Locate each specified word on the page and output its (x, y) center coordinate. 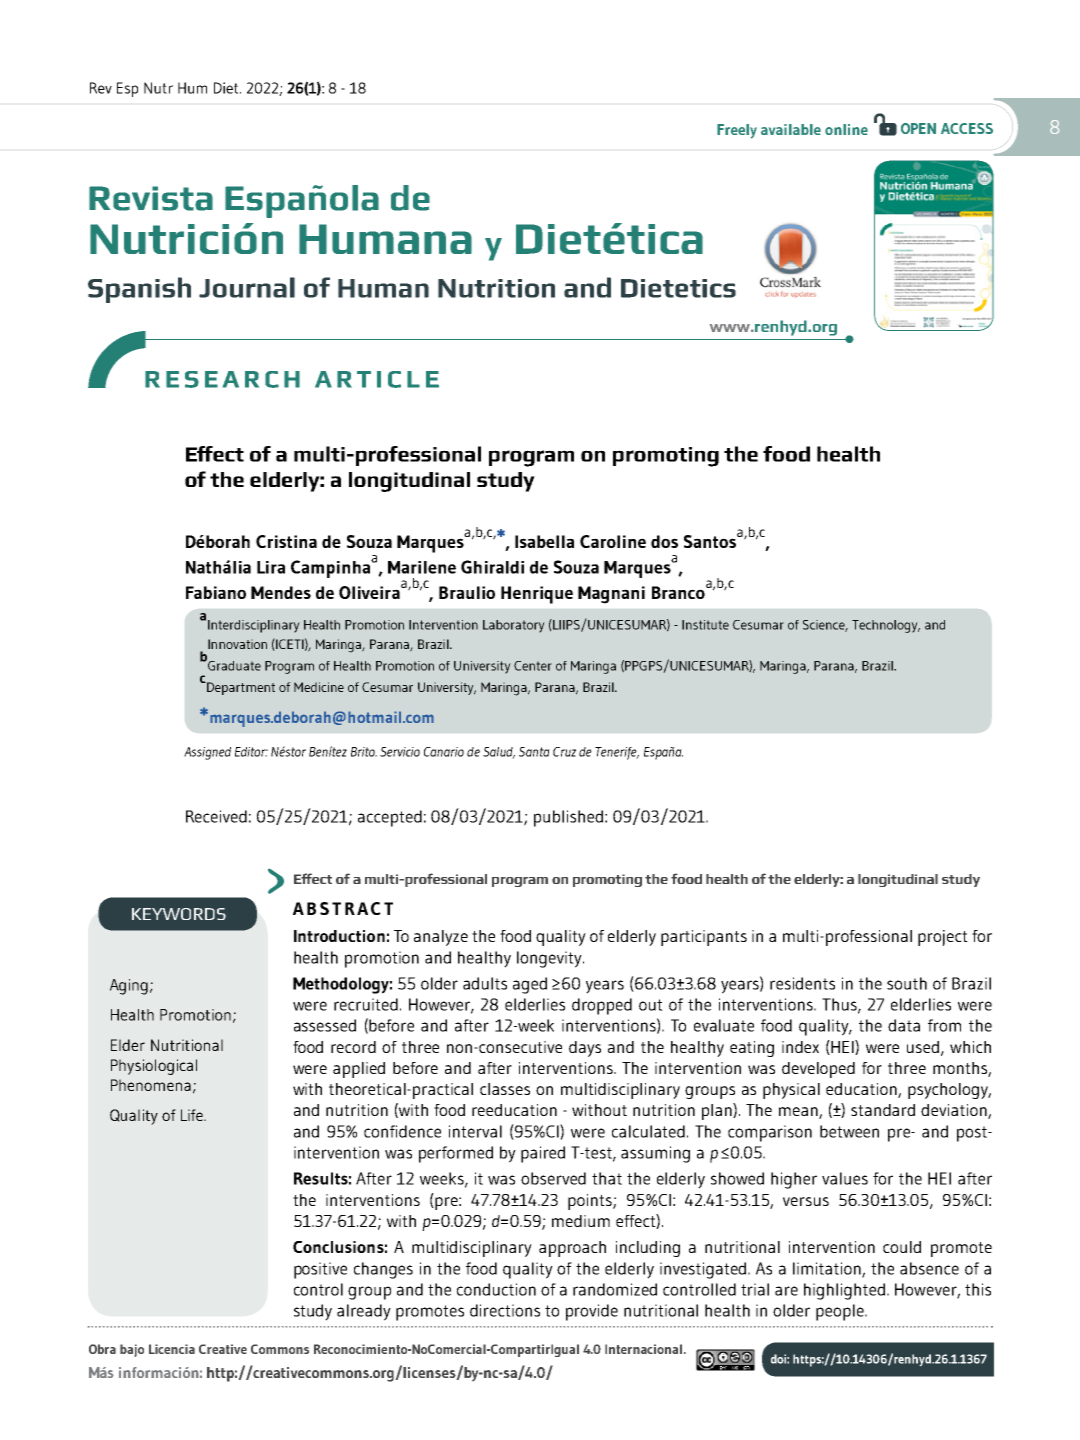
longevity (550, 959)
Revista (151, 198)
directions (505, 1310)
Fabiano (216, 592)
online (846, 129)
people (841, 1312)
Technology (886, 626)
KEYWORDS (179, 914)
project (943, 938)
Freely (737, 131)
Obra (102, 1349)
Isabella (544, 541)
